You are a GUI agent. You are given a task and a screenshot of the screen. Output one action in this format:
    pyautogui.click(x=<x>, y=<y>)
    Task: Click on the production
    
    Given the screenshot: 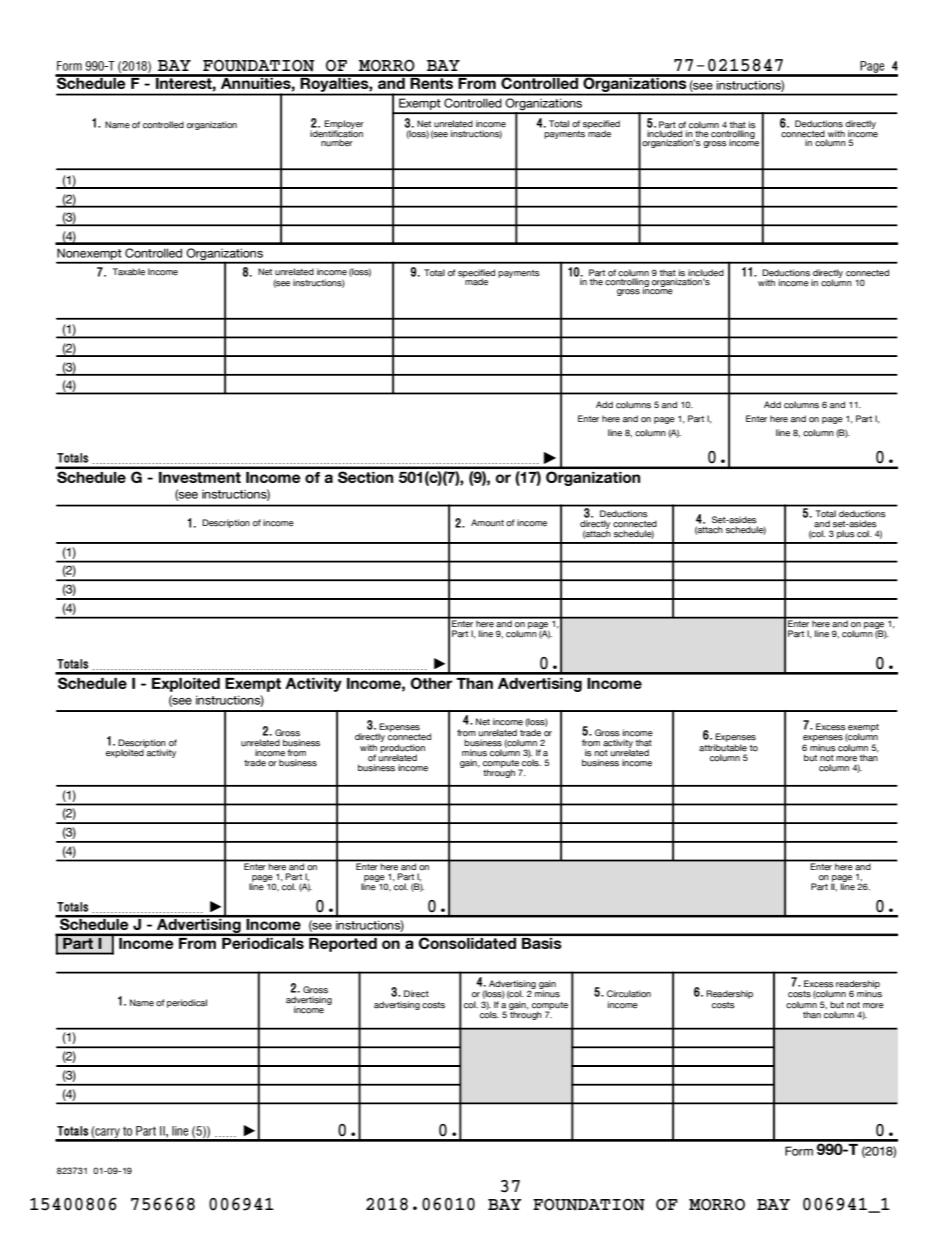 What is the action you would take?
    pyautogui.click(x=402, y=749)
